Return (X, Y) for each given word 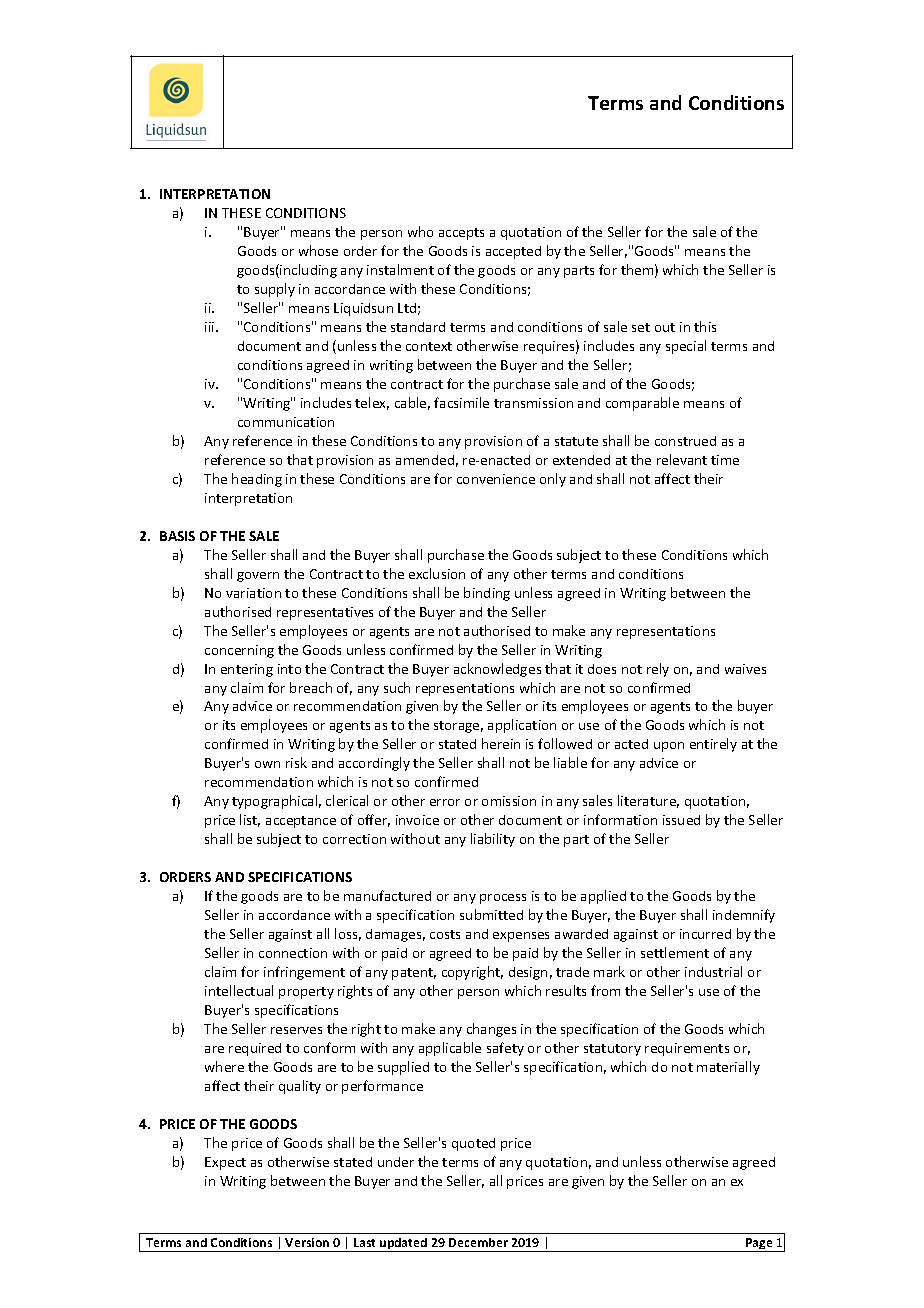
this (705, 326)
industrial (713, 971)
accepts (461, 234)
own (267, 764)
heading (257, 480)
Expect (225, 1163)
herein (501, 743)
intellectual (239, 990)
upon (669, 747)
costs (445, 934)
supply (275, 290)
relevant (682, 459)
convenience (496, 479)
